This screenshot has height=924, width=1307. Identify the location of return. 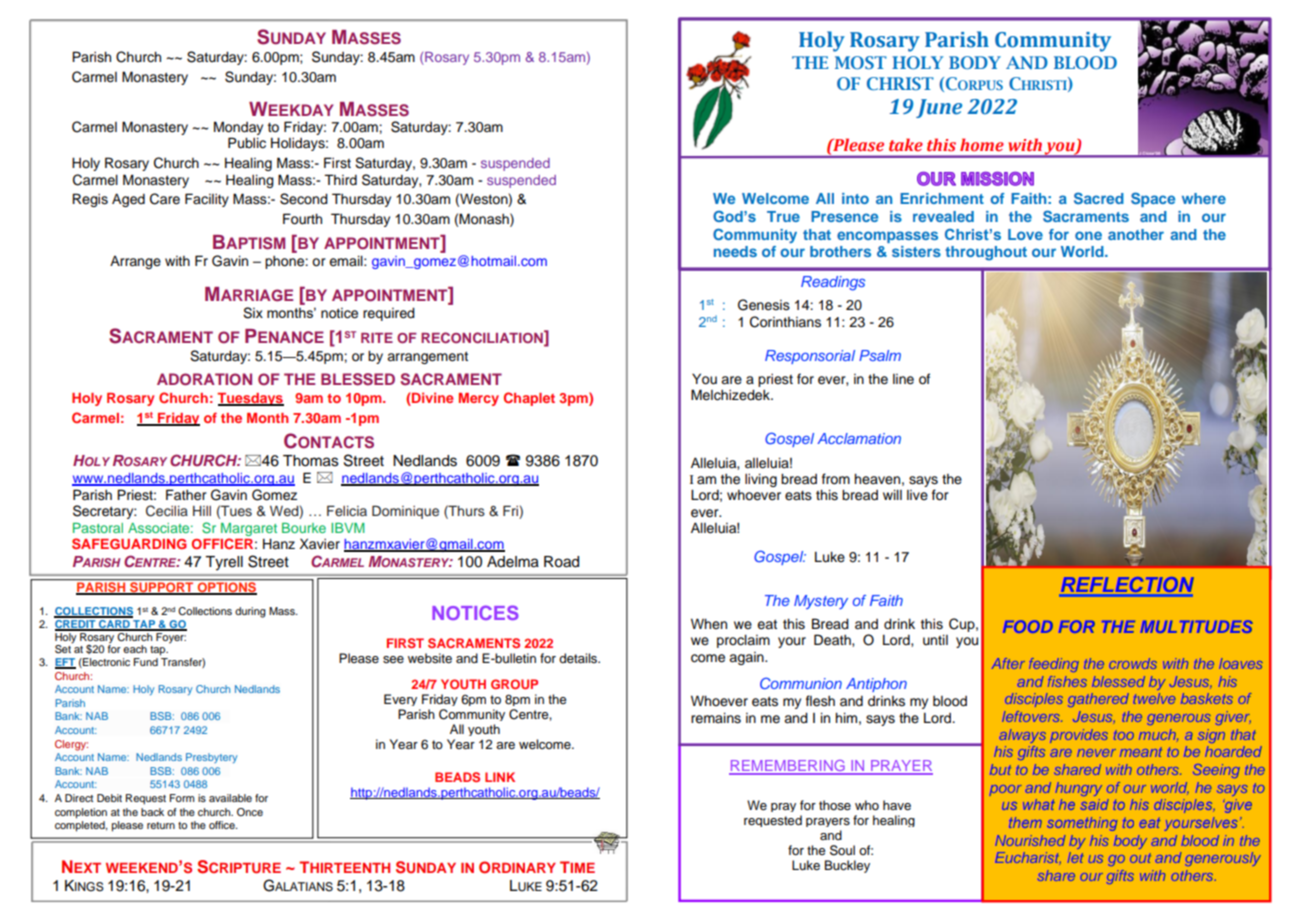
(161, 825).
